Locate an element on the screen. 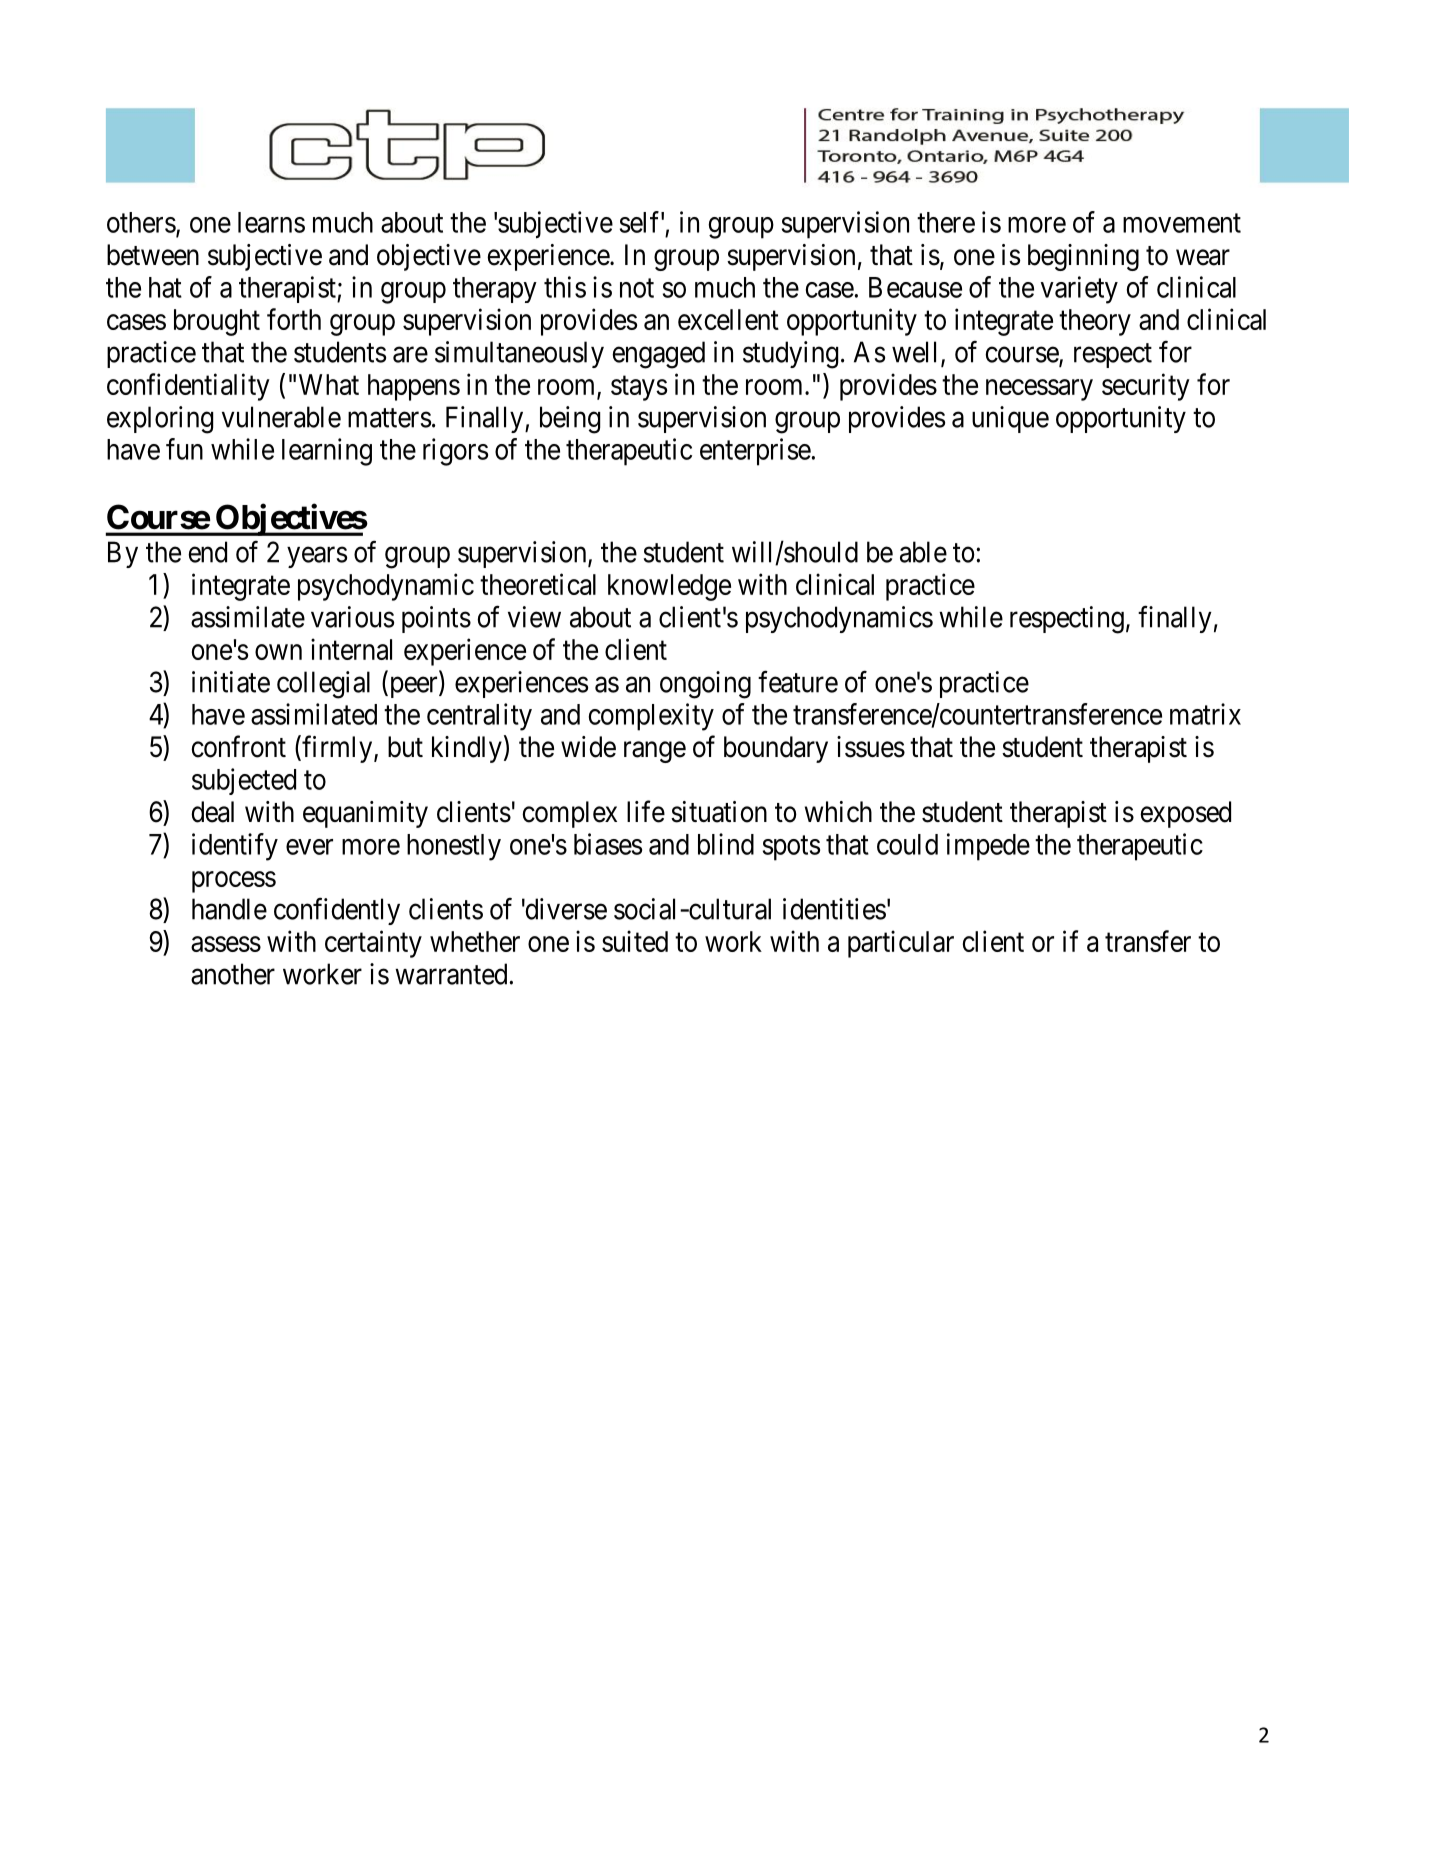 Image resolution: width=1439 pixels, height=1862 pixels. ongoing is located at coordinates (705, 685).
